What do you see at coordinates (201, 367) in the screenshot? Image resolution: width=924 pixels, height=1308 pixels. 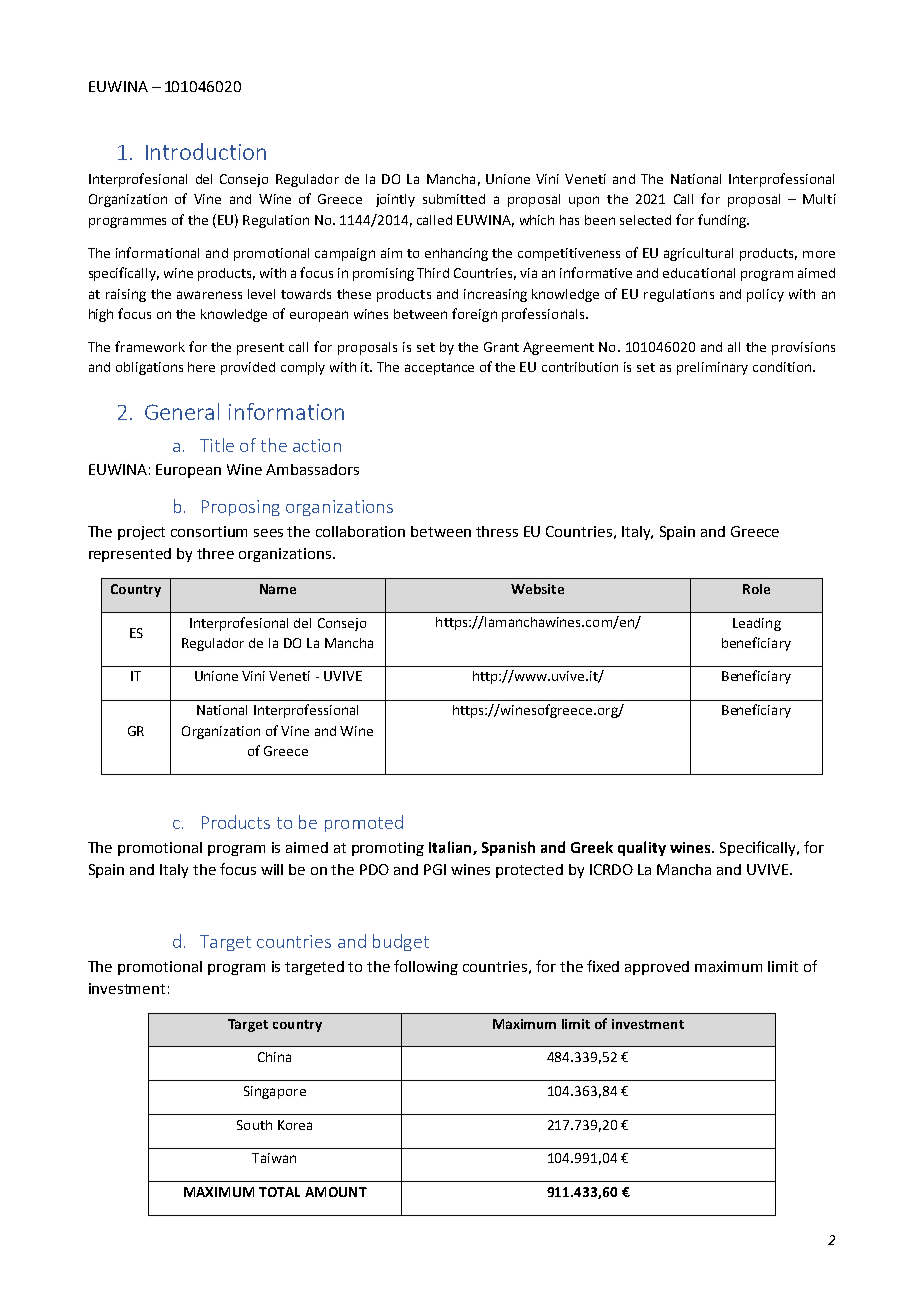 I see `here` at bounding box center [201, 367].
